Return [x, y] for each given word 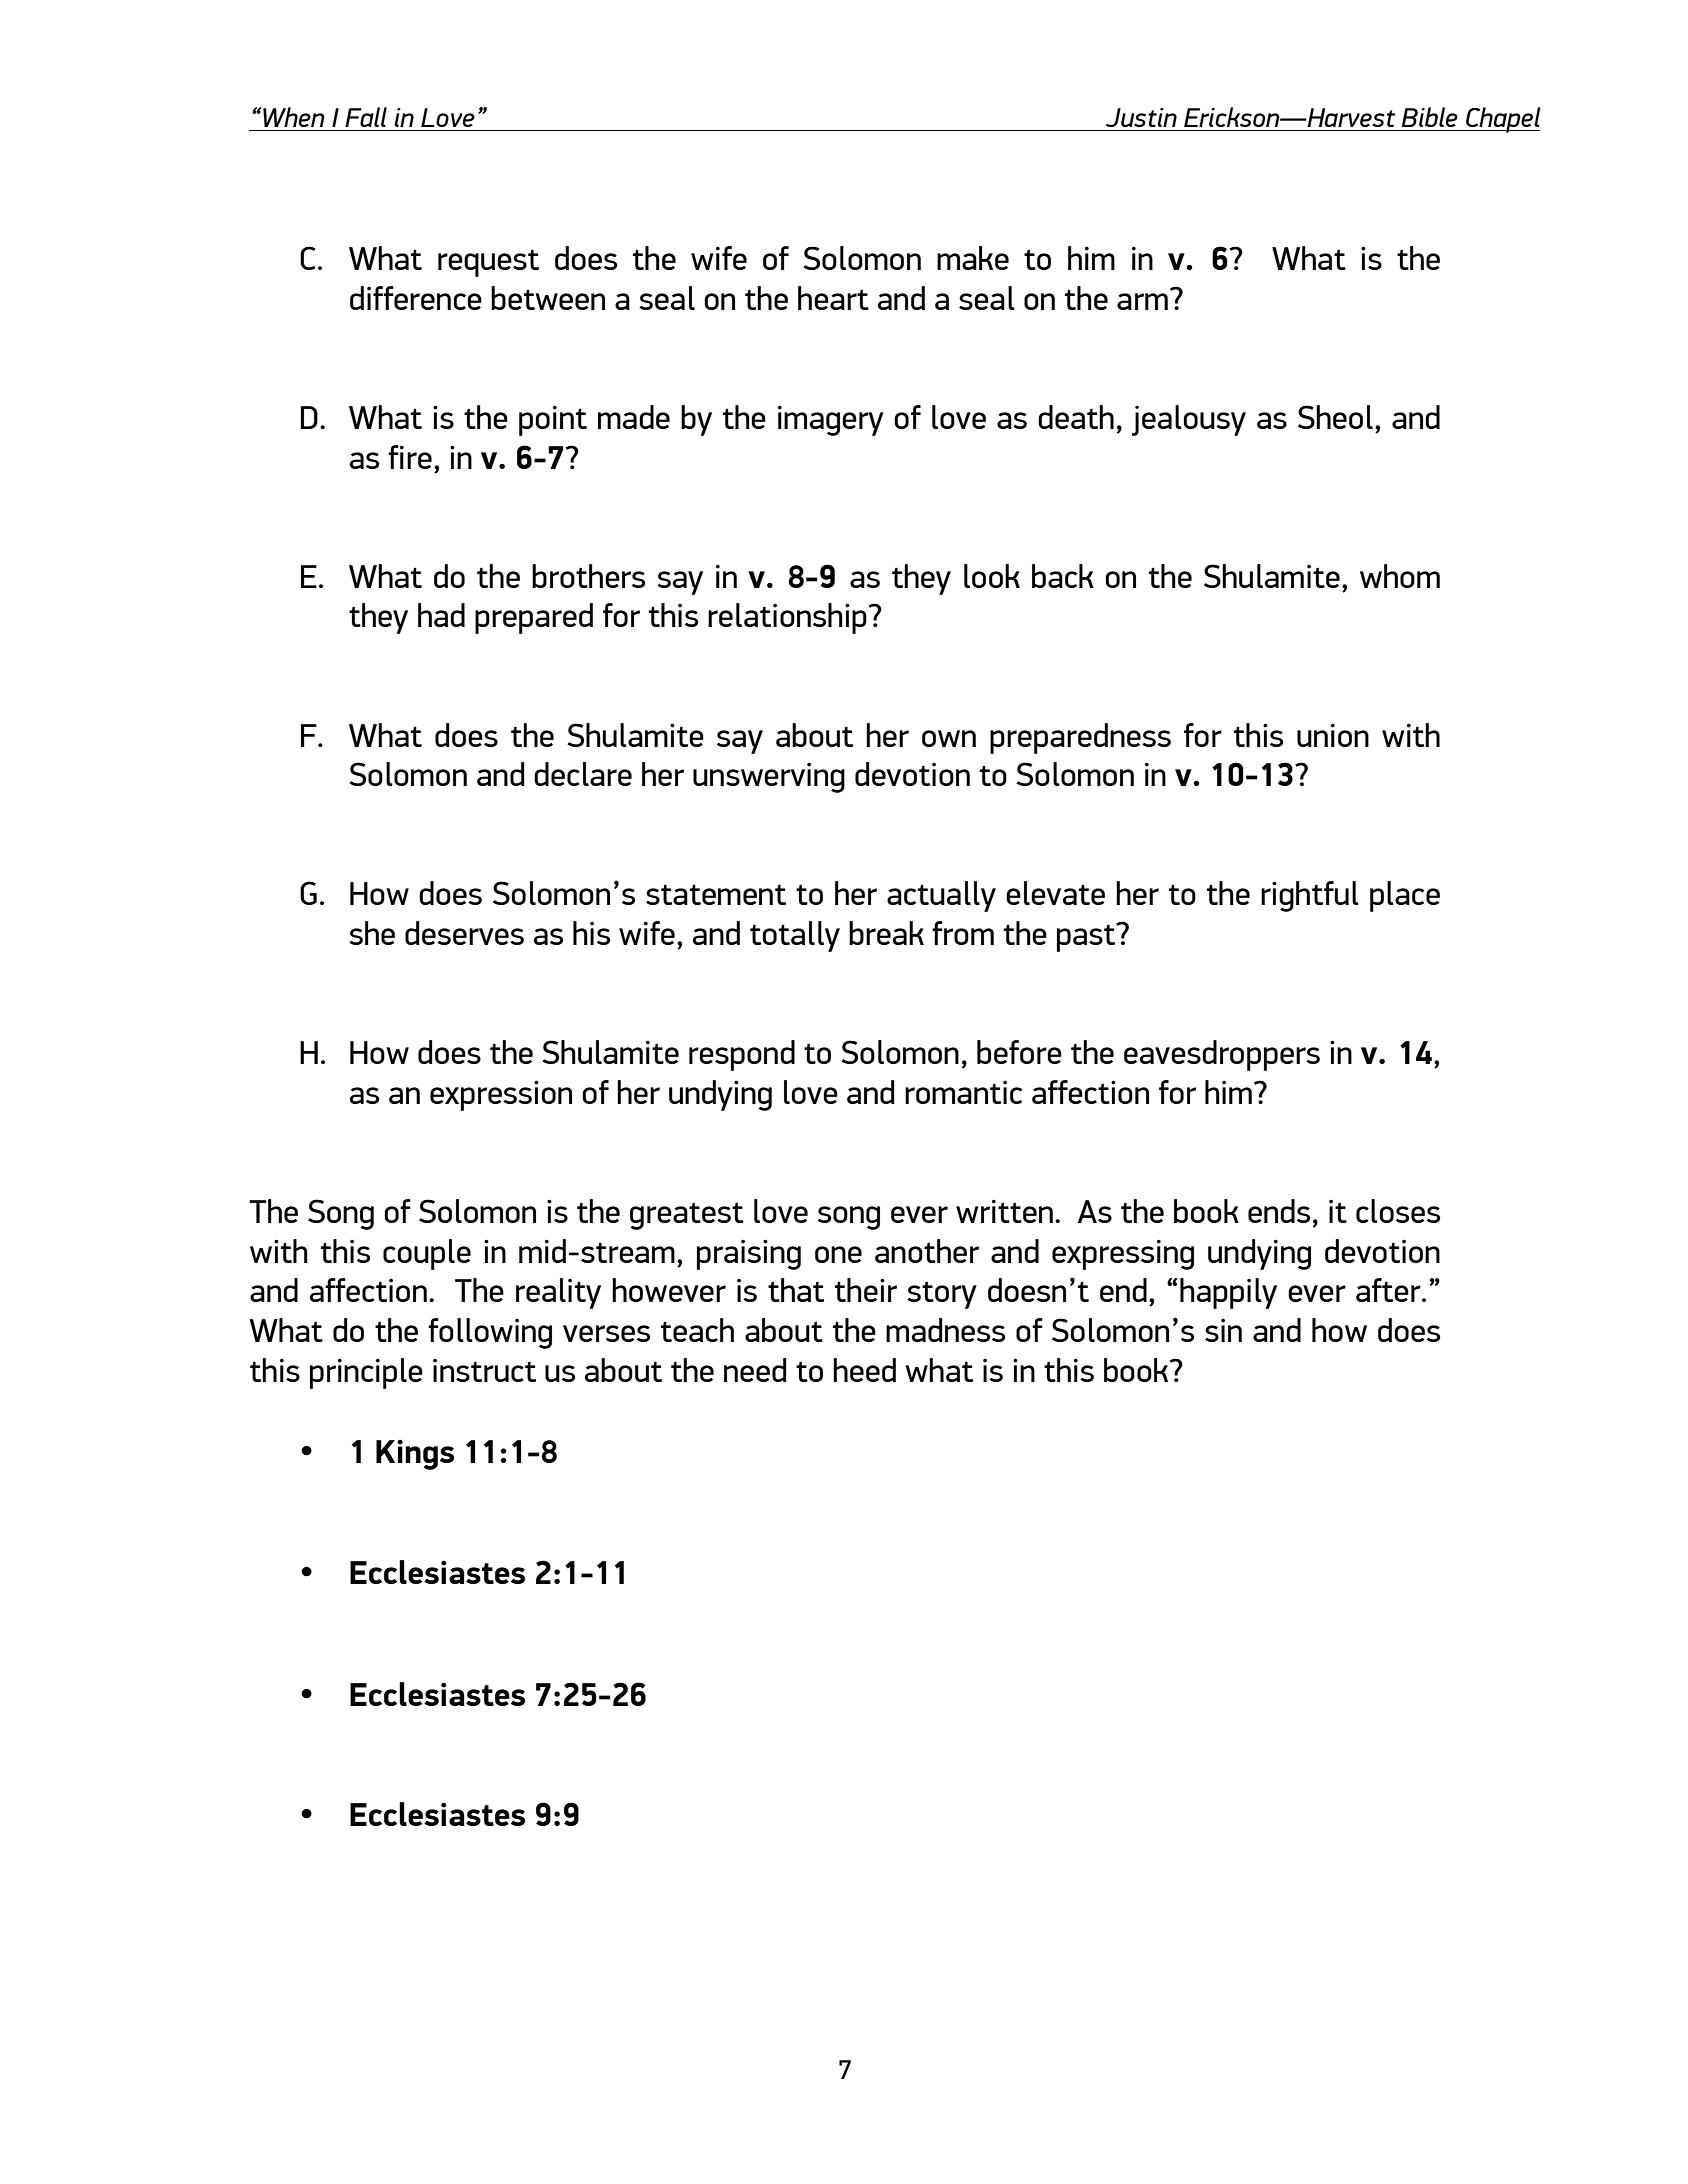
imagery [831, 420]
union [1333, 735]
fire [410, 457]
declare [583, 774]
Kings [415, 1455]
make [973, 258]
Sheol [1335, 417]
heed [864, 1370]
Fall [366, 117]
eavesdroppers [1222, 1055]
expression [501, 1095]
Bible [1429, 117]
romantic [963, 1092]
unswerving [769, 778]
